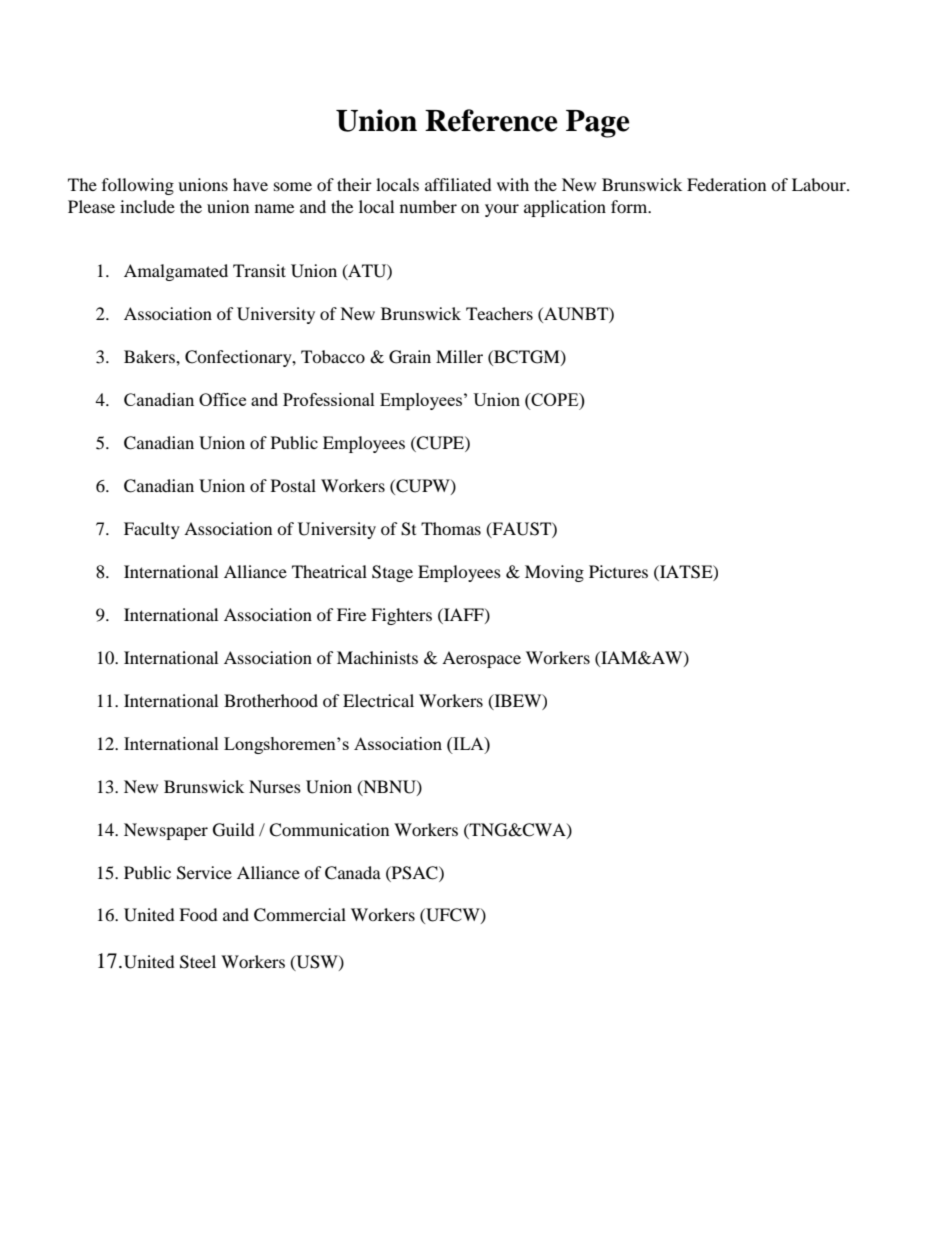  What do you see at coordinates (618, 571) in the document?
I see `Pictures` at bounding box center [618, 571].
